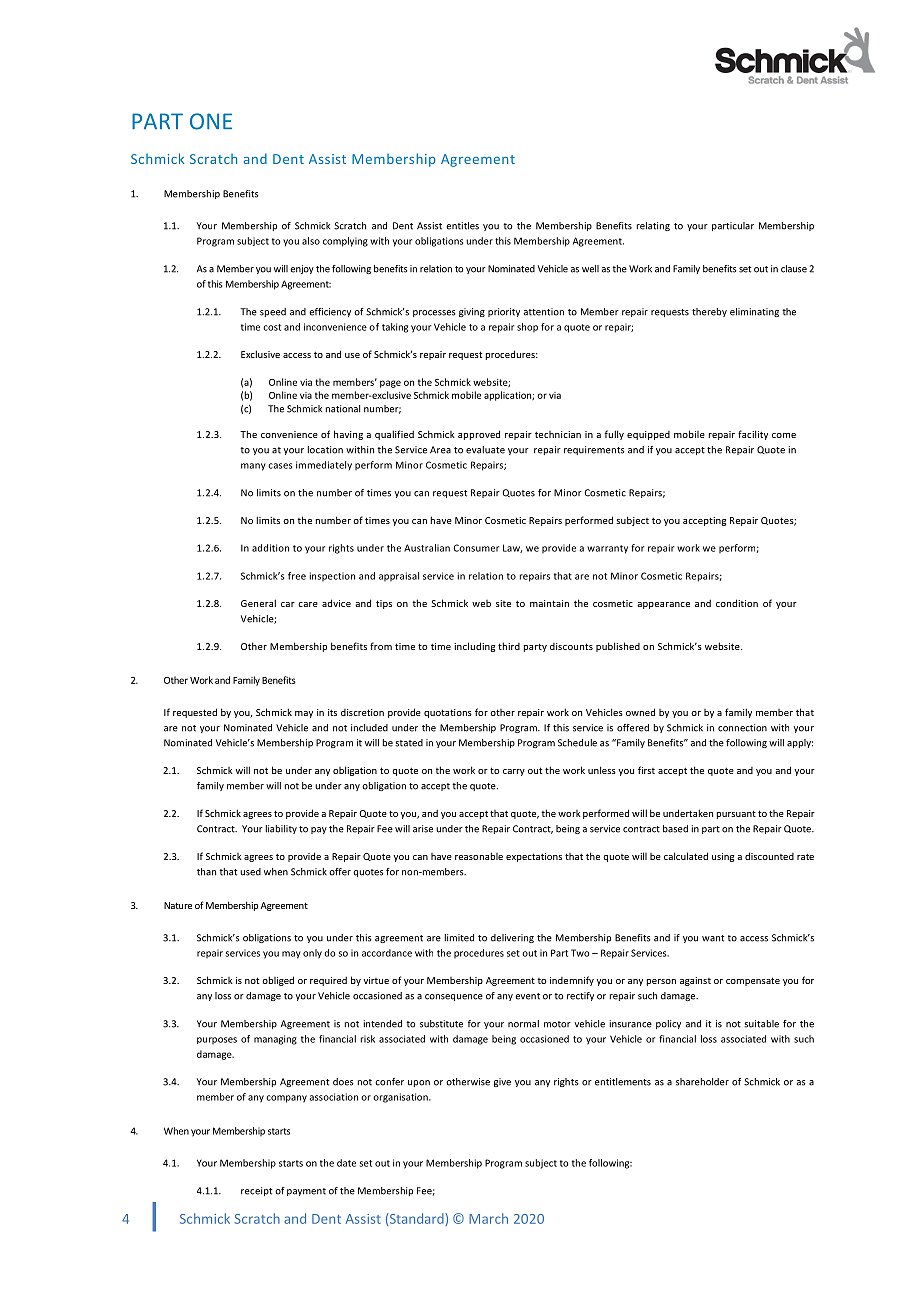 This screenshot has width=924, height=1310. What do you see at coordinates (737, 603) in the screenshot?
I see `condition` at bounding box center [737, 603].
